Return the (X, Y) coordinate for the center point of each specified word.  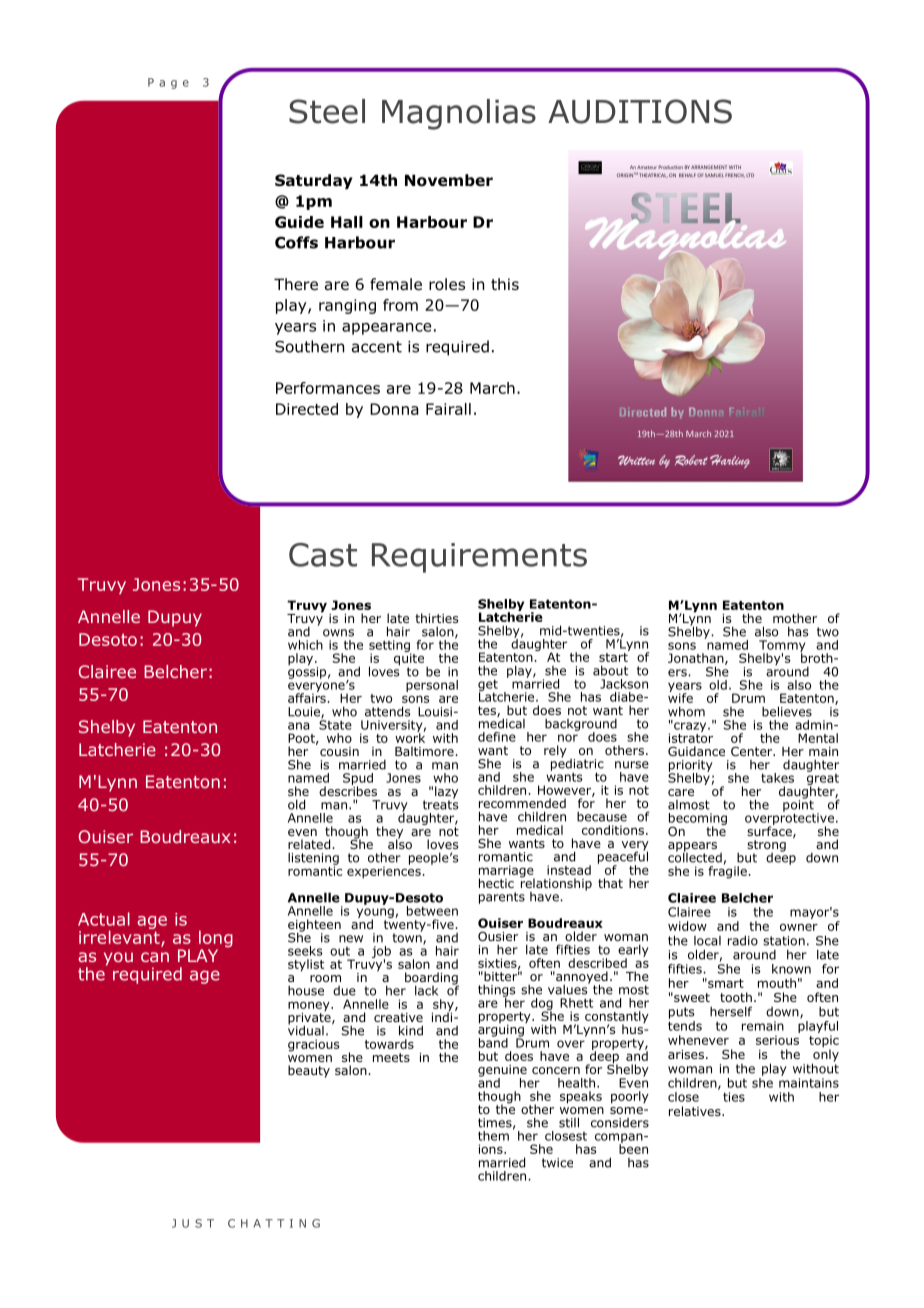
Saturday (314, 181)
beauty (309, 1071)
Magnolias (459, 114)
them (493, 1136)
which (305, 645)
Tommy (782, 647)
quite (410, 659)
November (449, 180)
